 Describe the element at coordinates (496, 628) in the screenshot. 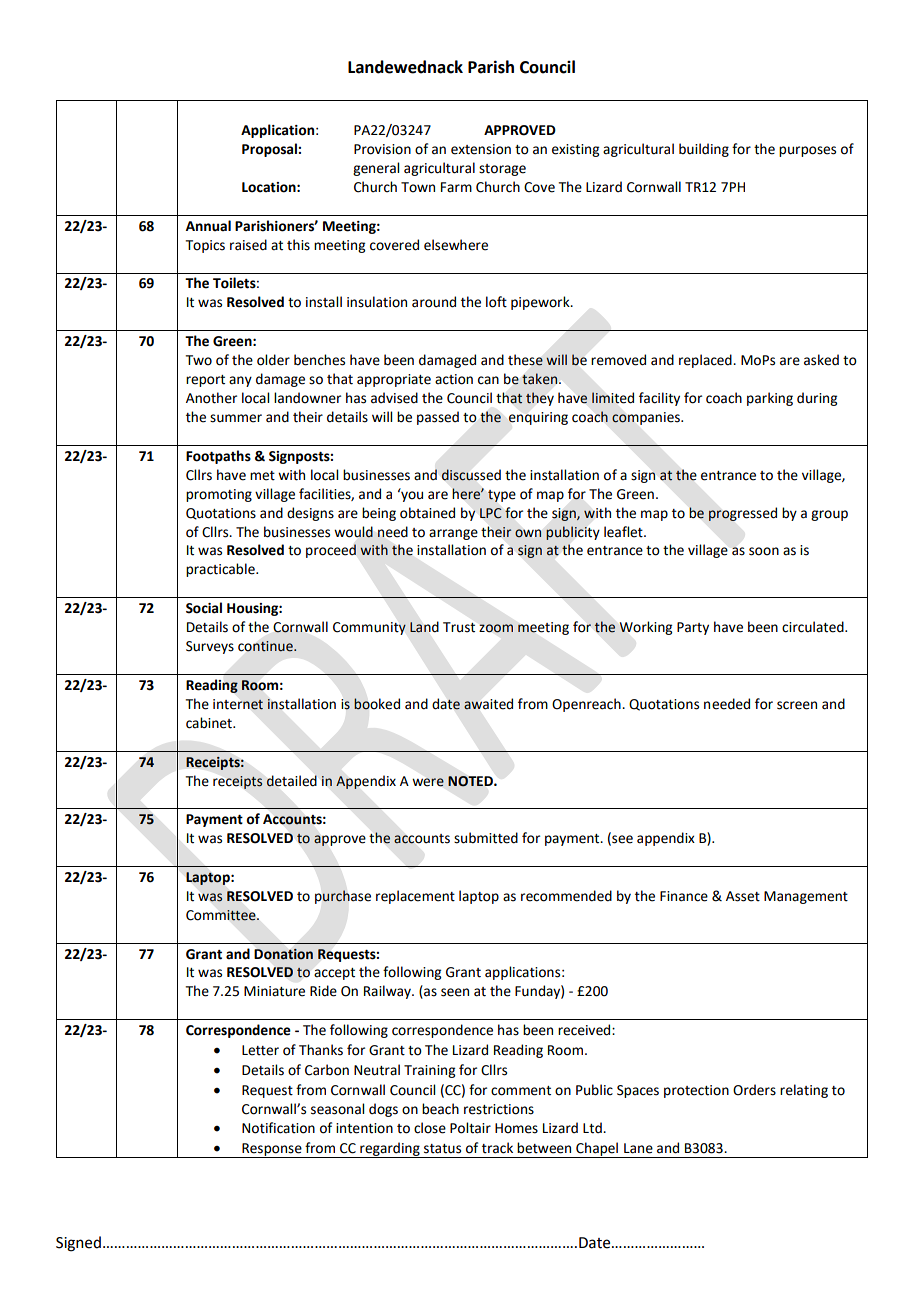

I see `zoom` at that location.
